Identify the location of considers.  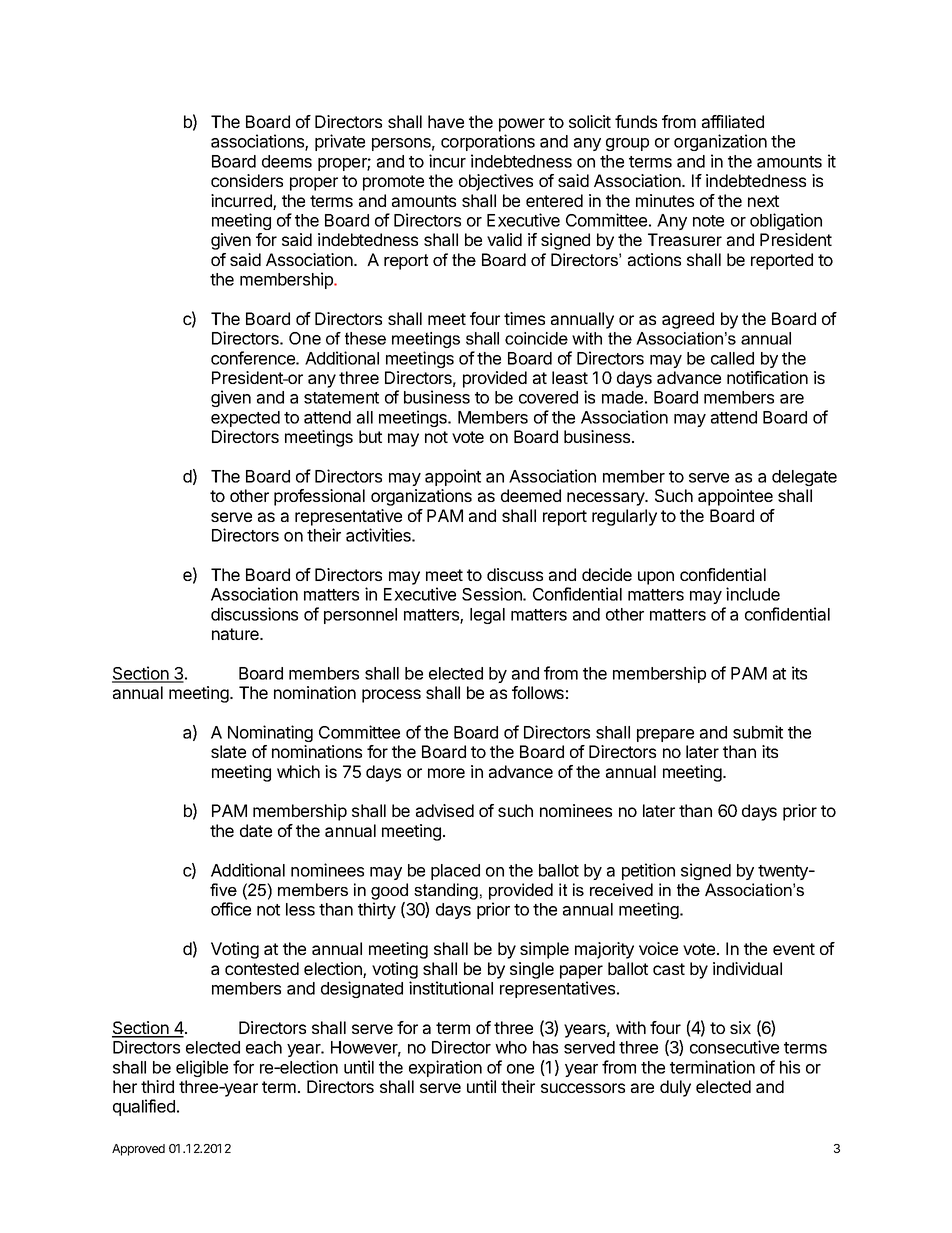
(247, 180).
